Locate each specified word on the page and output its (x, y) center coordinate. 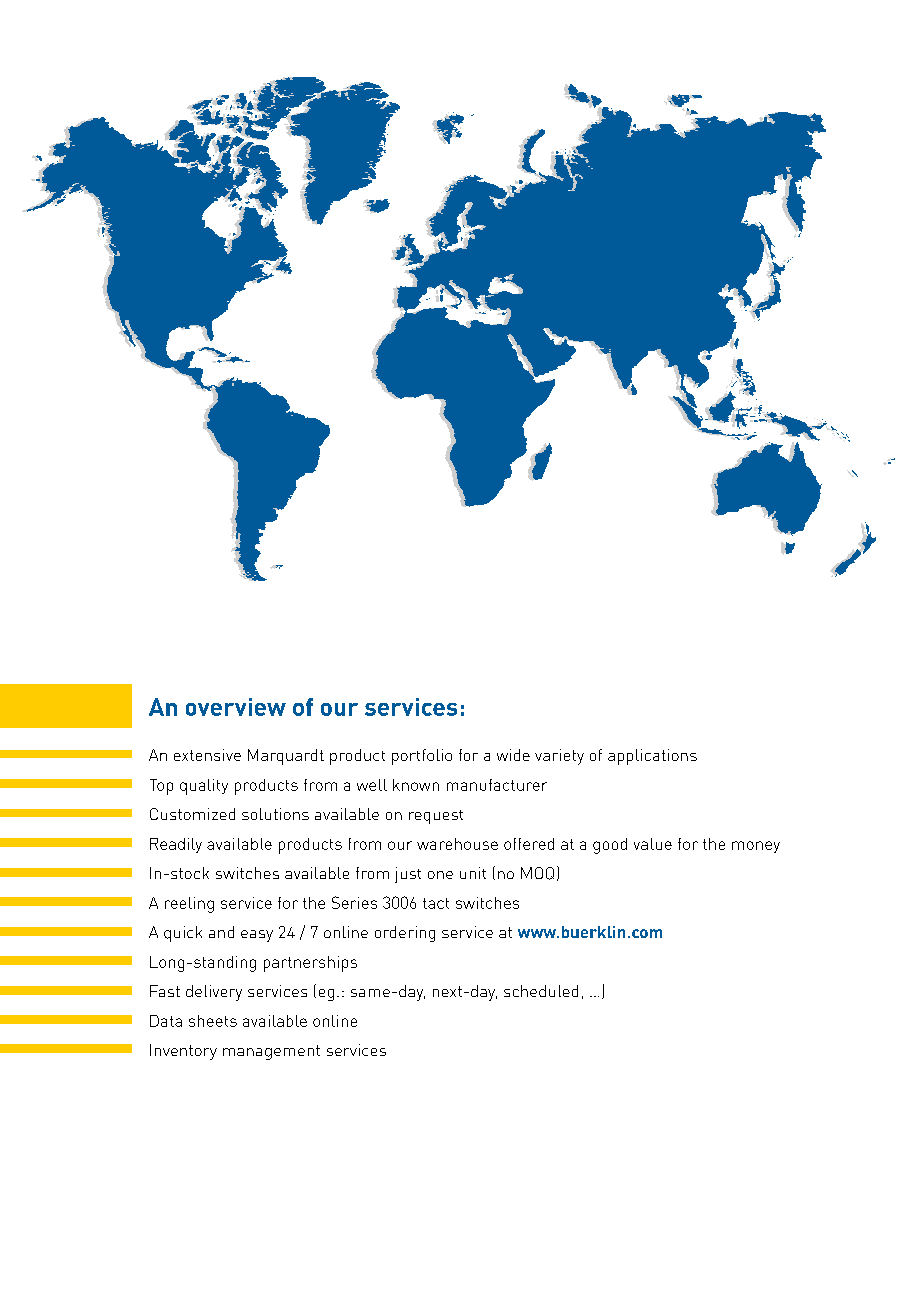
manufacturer (497, 785)
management (271, 1052)
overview (236, 707)
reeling (189, 905)
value (653, 844)
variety (559, 757)
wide (513, 755)
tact (436, 903)
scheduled (541, 991)
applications (652, 757)
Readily (176, 845)
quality (204, 787)
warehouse (457, 844)
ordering (405, 934)
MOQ (537, 873)
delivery (214, 993)
